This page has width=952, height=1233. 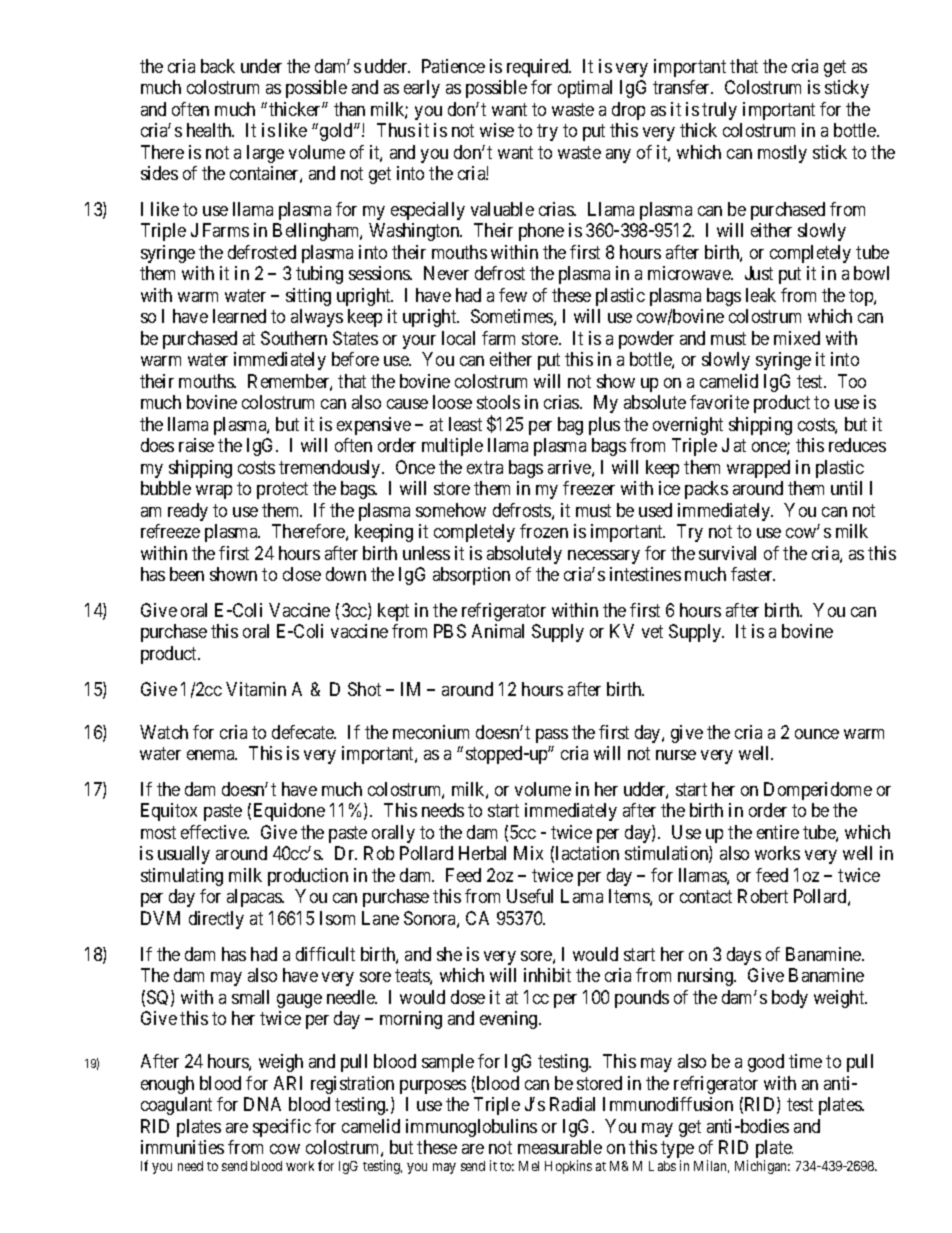 What do you see at coordinates (471, 1128) in the page?
I see `immunoglobulins` at bounding box center [471, 1128].
